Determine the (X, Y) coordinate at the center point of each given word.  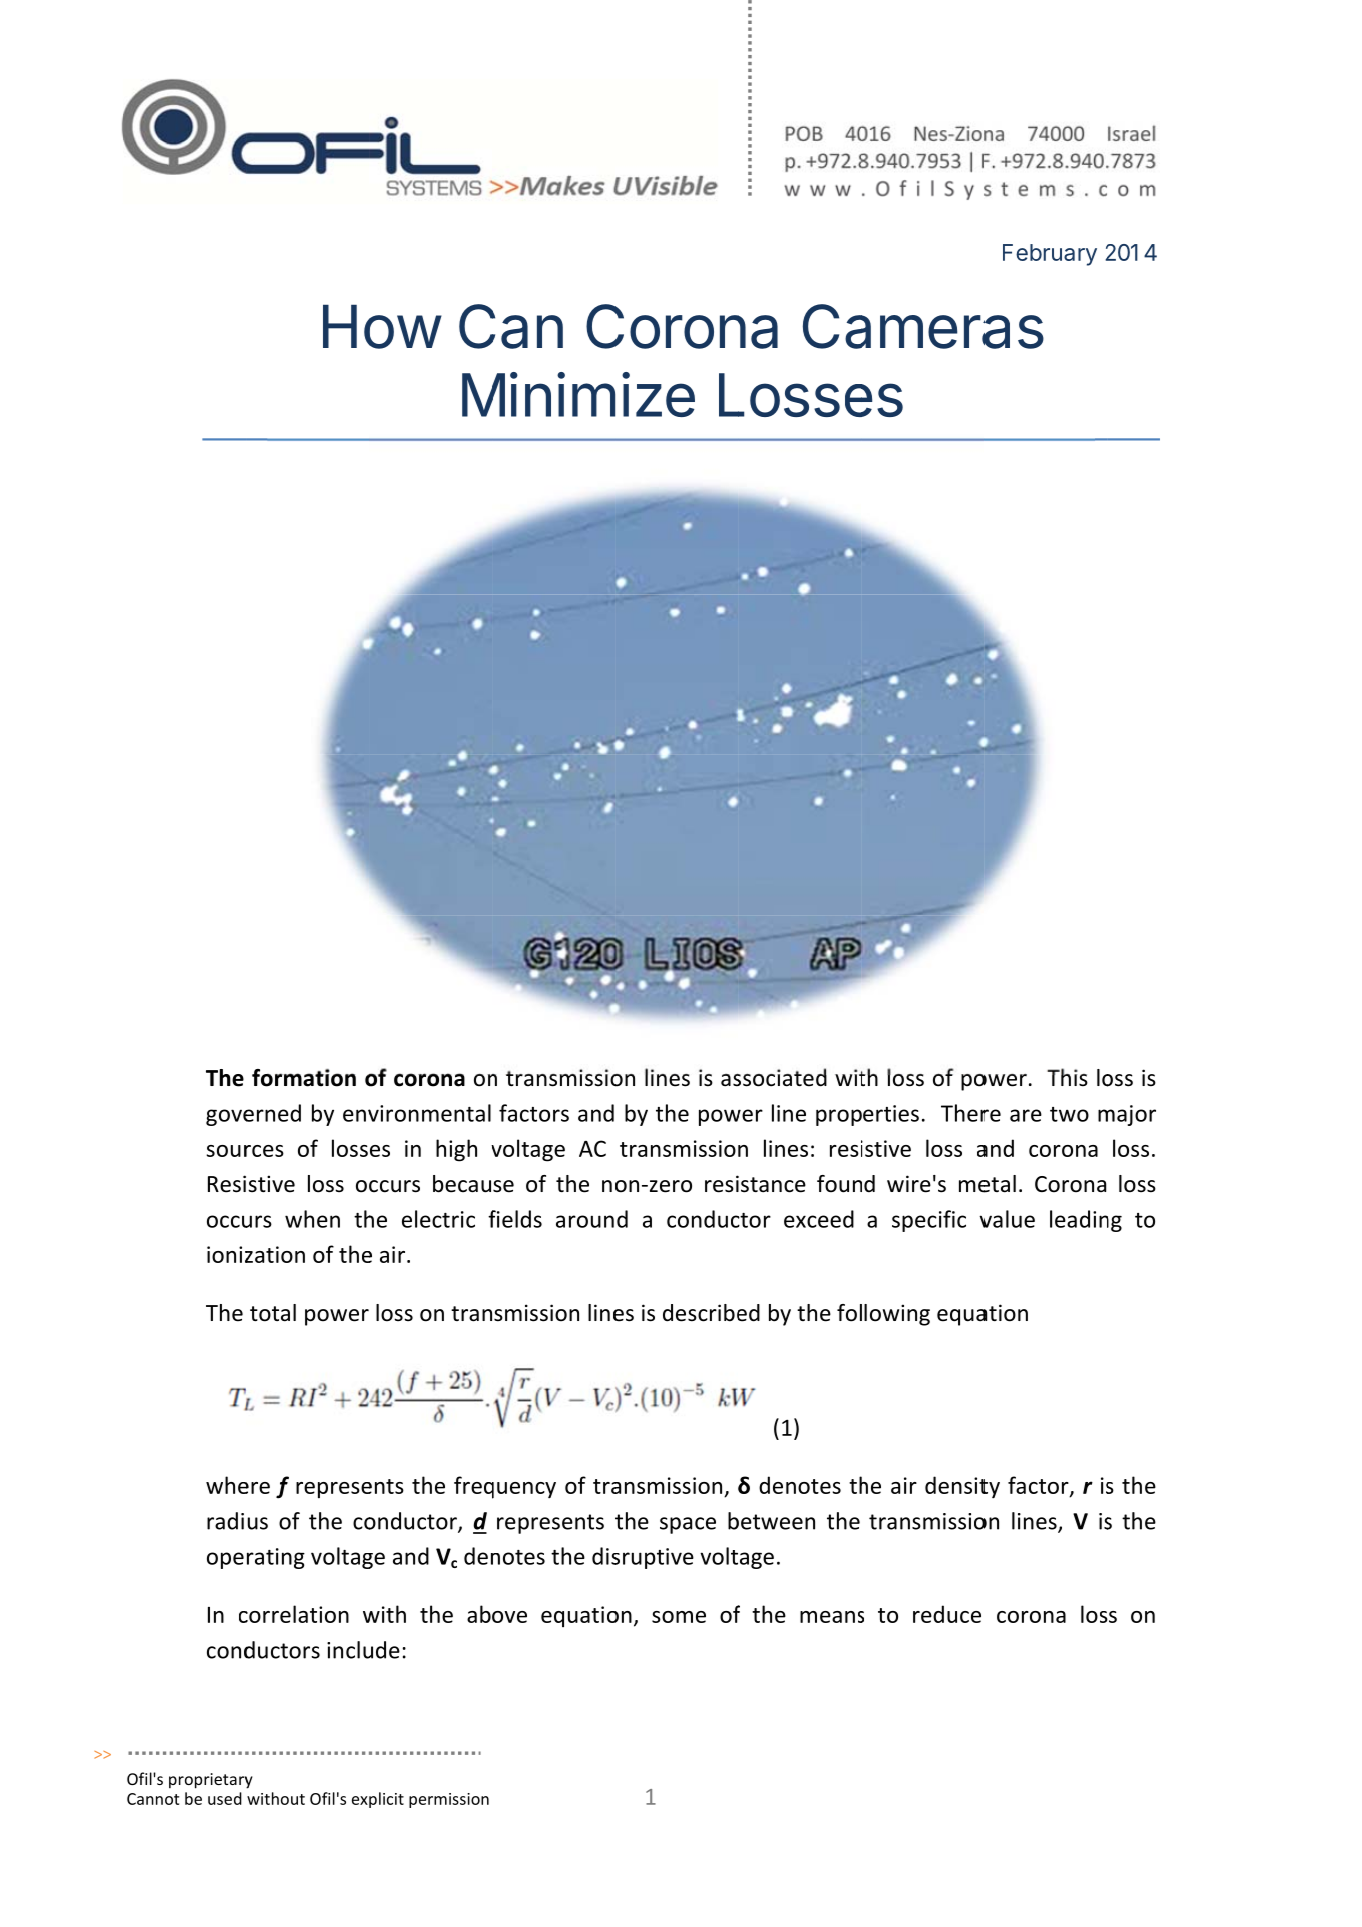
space (688, 1525)
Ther (965, 1113)
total (273, 1313)
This (1067, 1077)
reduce (947, 1614)
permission (449, 1800)
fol (849, 1313)
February (1050, 255)
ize (658, 394)
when (312, 1219)
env (361, 1115)
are (1026, 1115)
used (225, 1798)
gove (230, 1117)
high (456, 1150)
